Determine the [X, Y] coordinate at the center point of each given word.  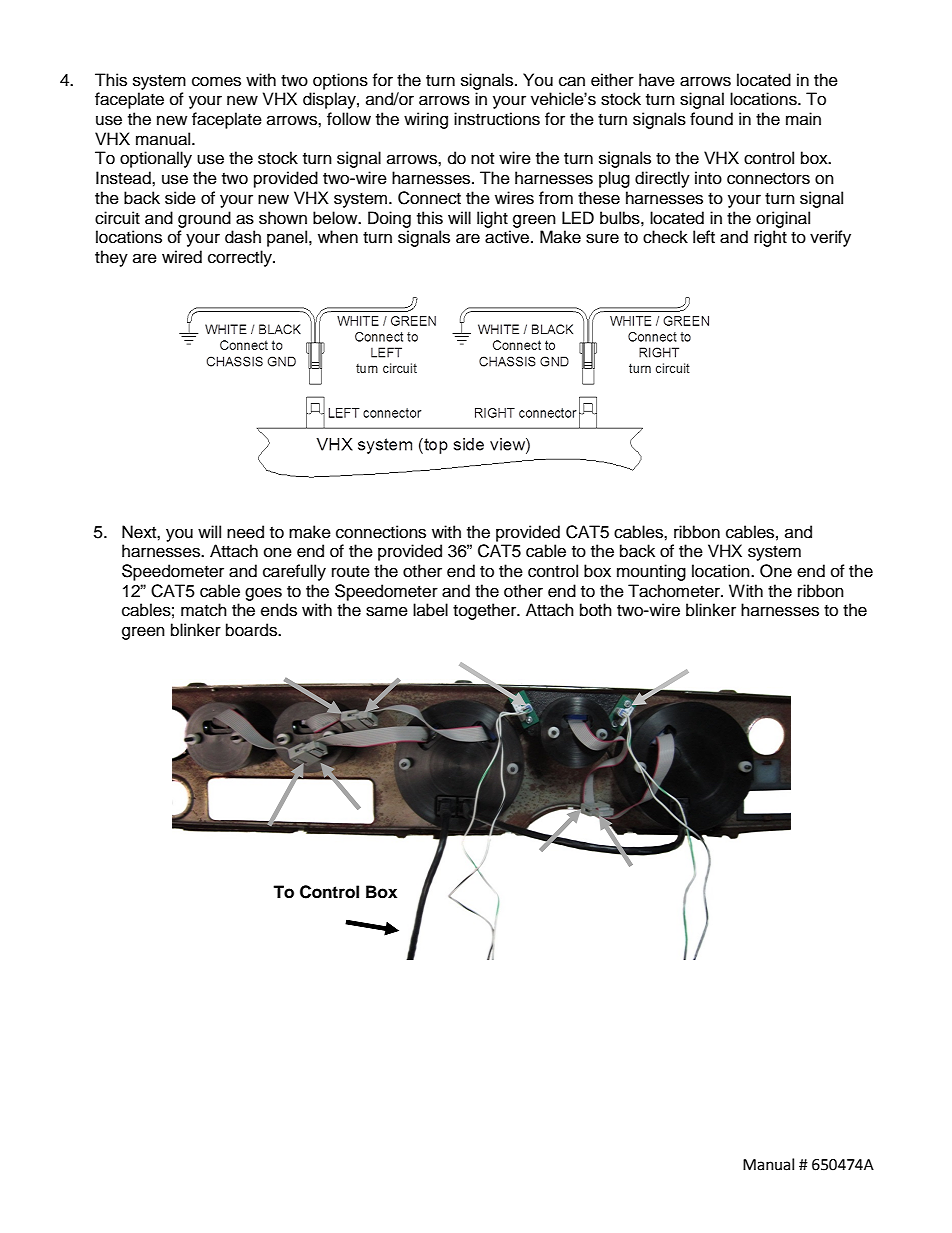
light [492, 219]
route [351, 572]
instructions [497, 119]
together [486, 611]
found [711, 119]
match [204, 610]
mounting [651, 572]
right [770, 238]
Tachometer [675, 591]
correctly [241, 258]
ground [204, 219]
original [783, 219]
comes [216, 81]
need [245, 532]
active [508, 237]
